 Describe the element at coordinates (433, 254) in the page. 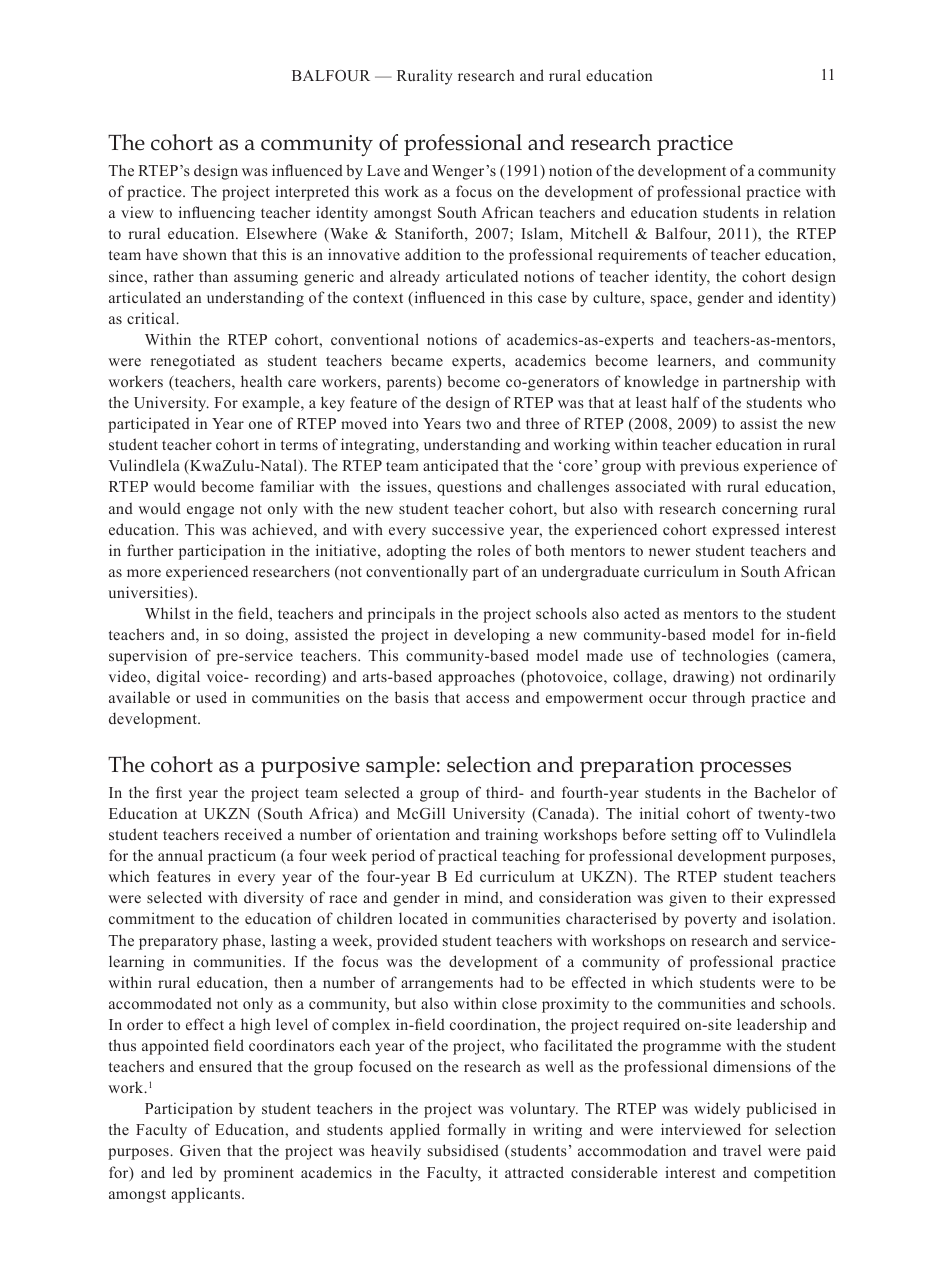

I see `addition` at that location.
